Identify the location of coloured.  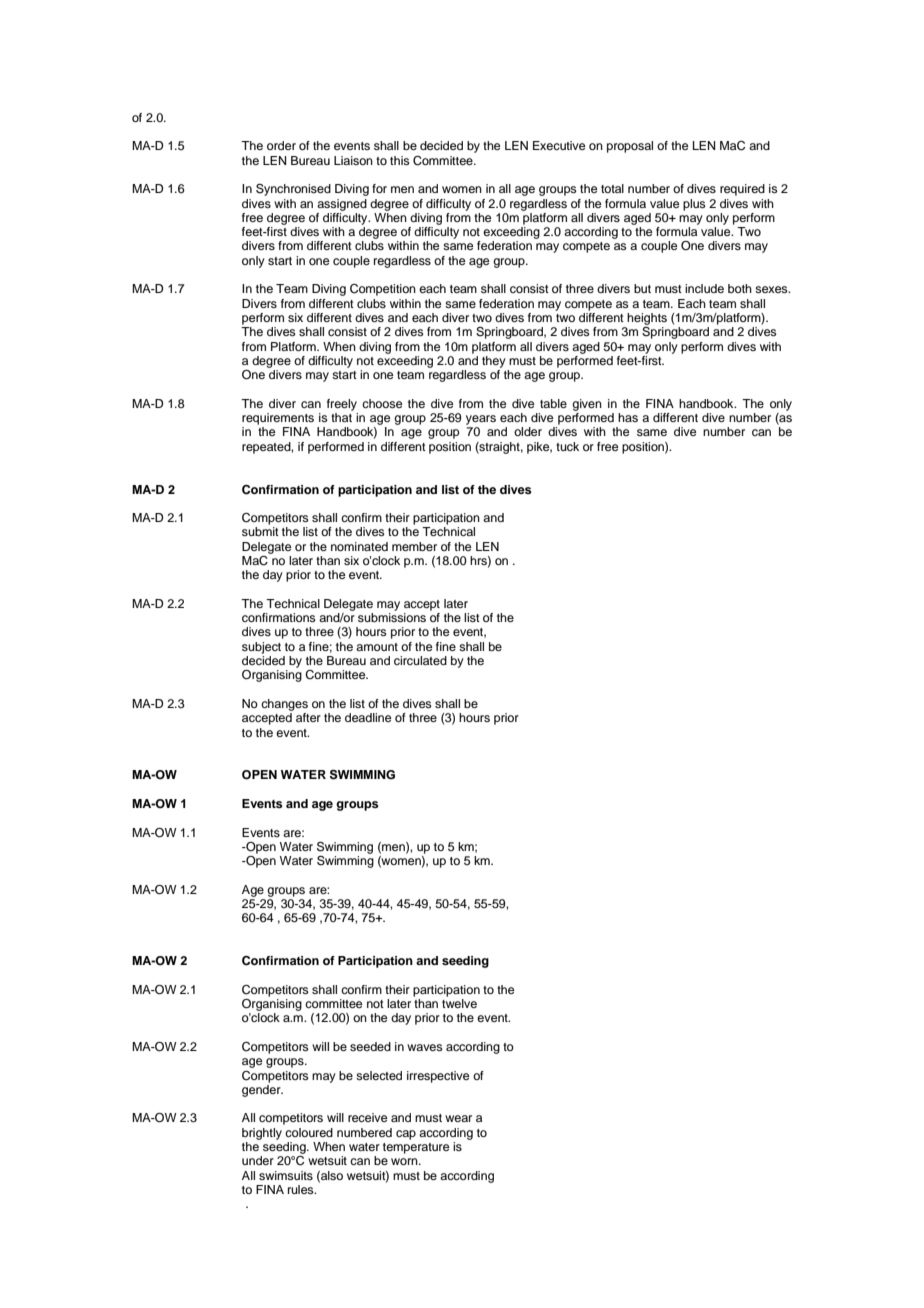
(309, 1132).
